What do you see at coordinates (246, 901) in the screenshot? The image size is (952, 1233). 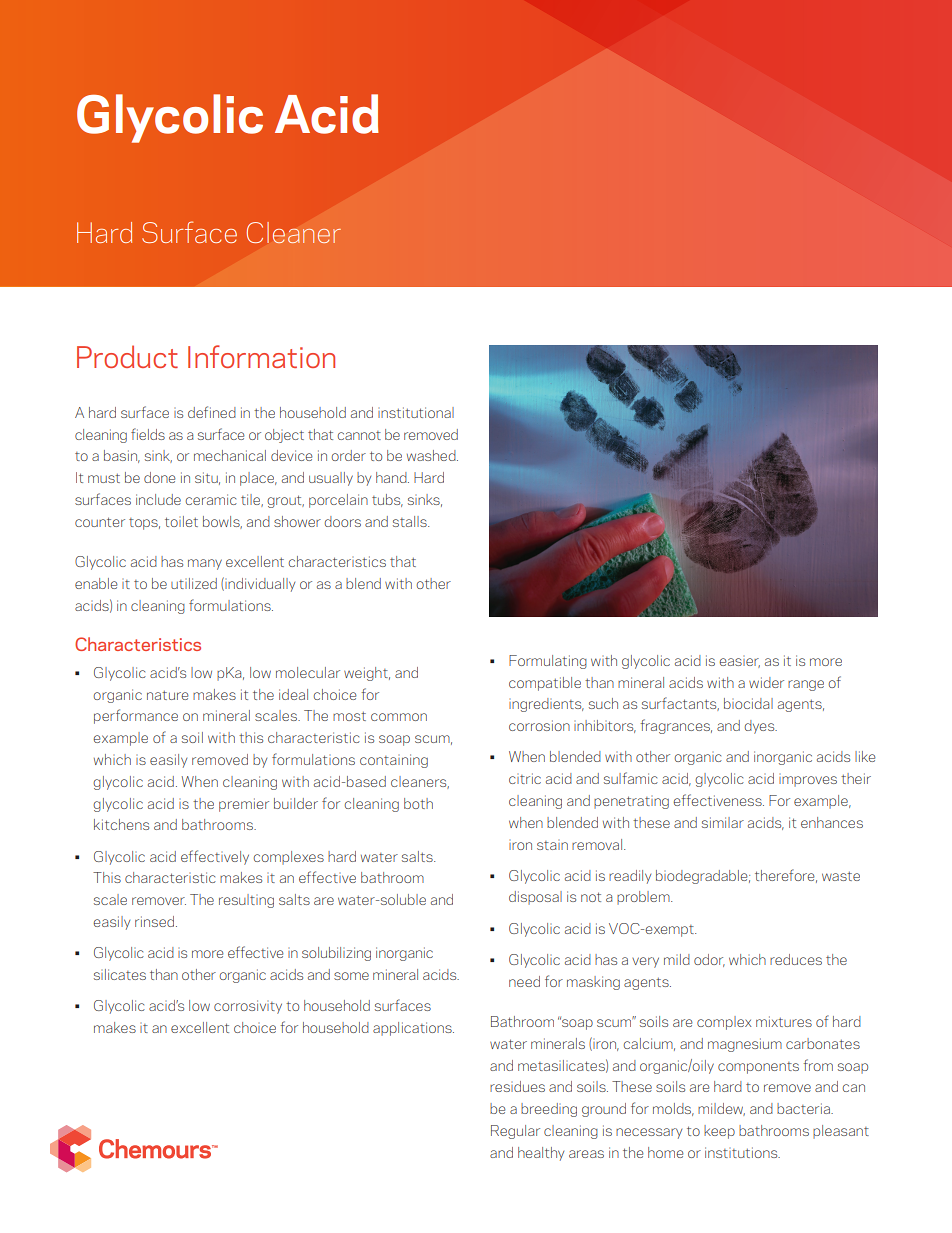 I see `resulting` at bounding box center [246, 901].
